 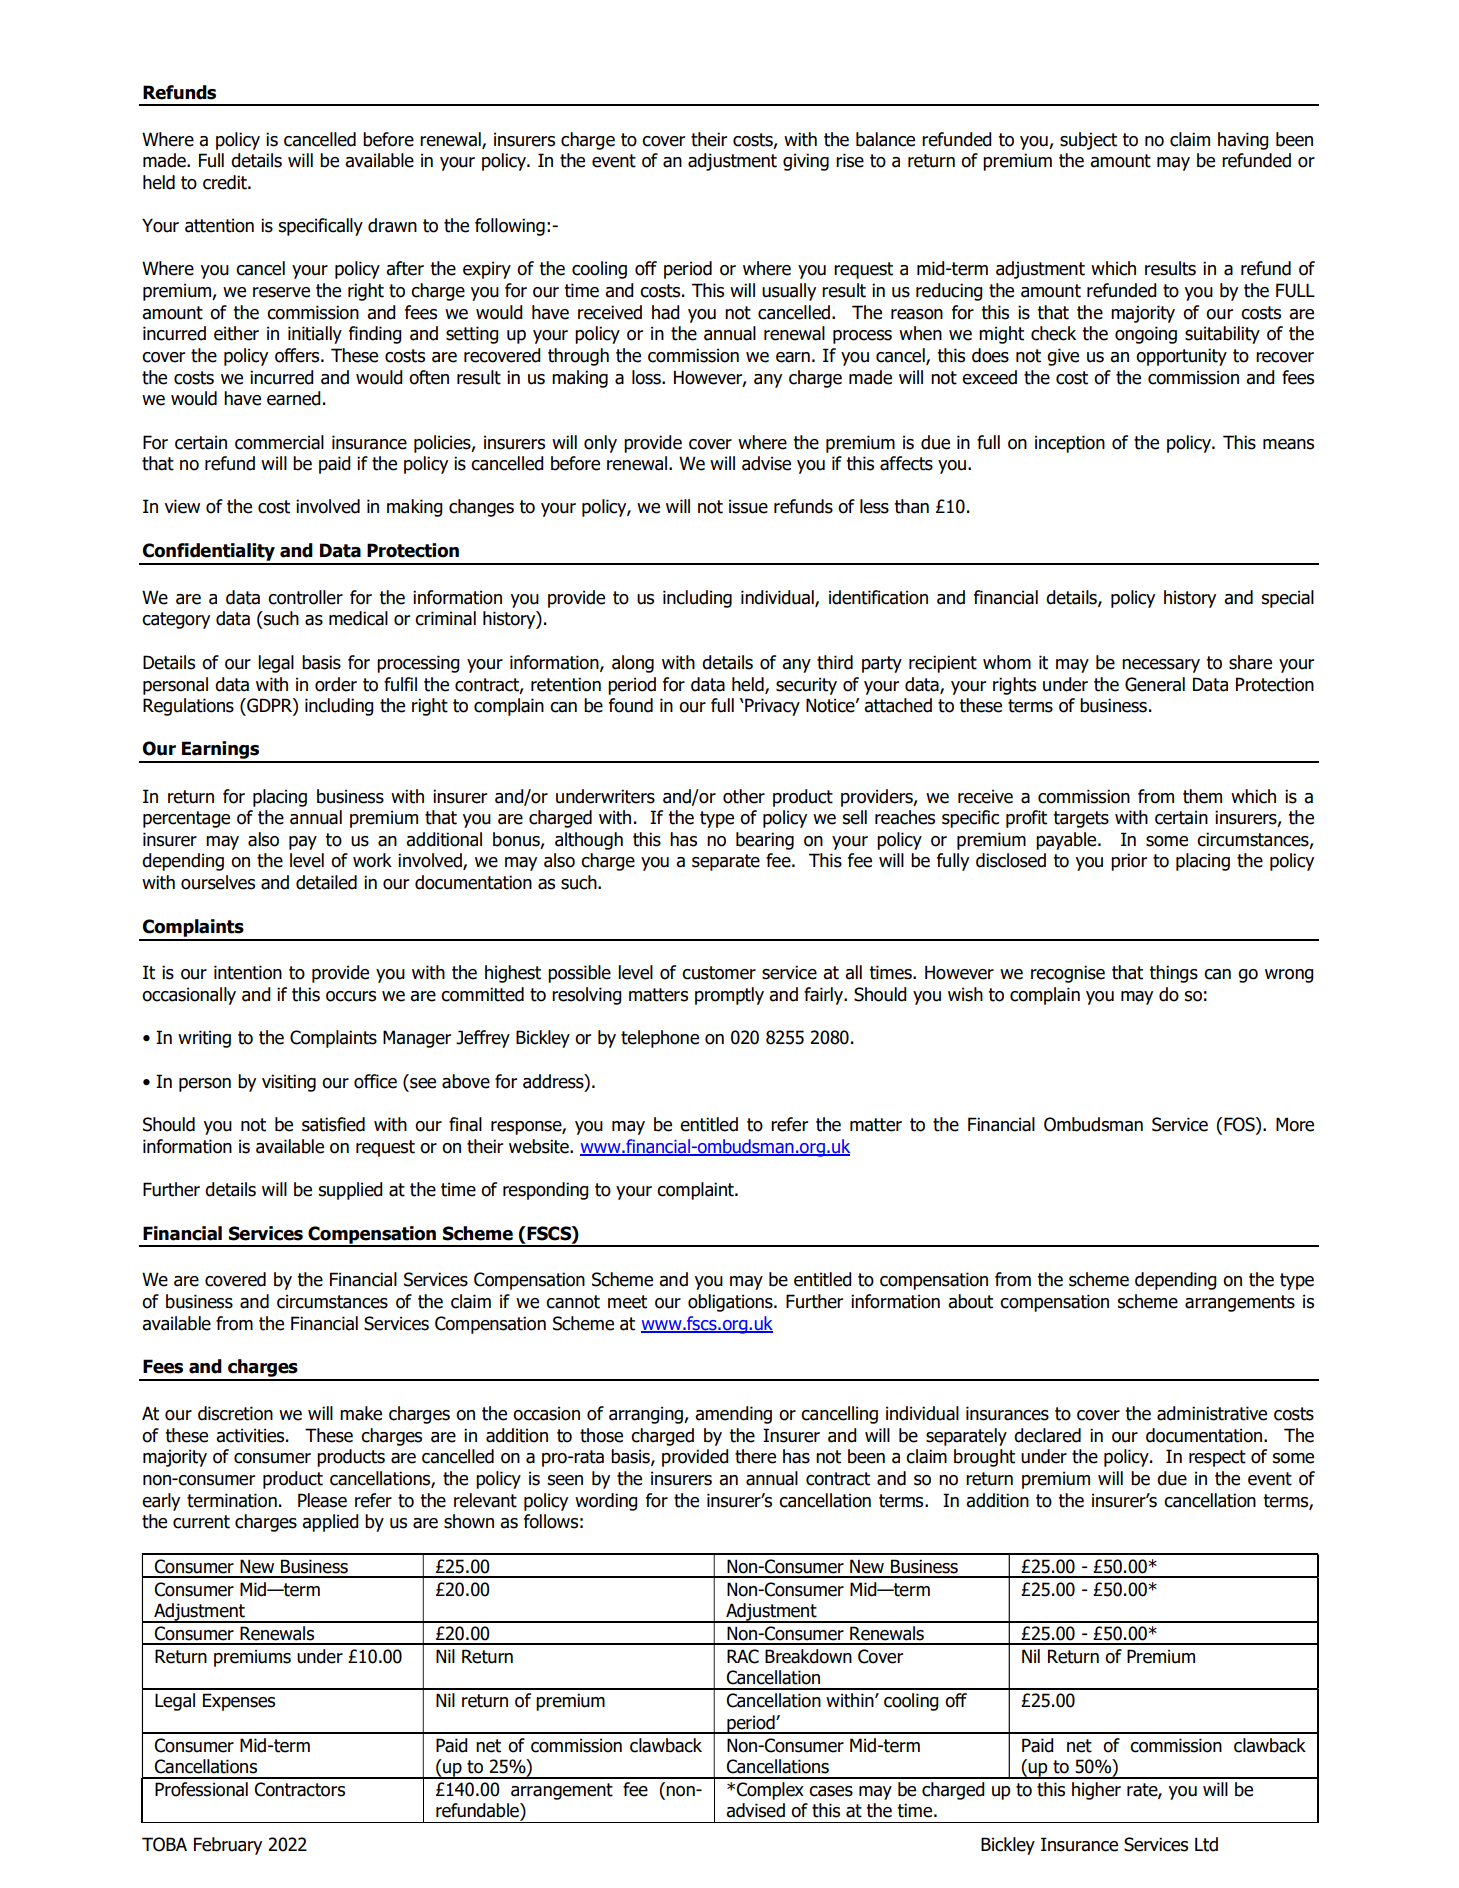 What do you see at coordinates (226, 182) in the screenshot?
I see `credit` at bounding box center [226, 182].
